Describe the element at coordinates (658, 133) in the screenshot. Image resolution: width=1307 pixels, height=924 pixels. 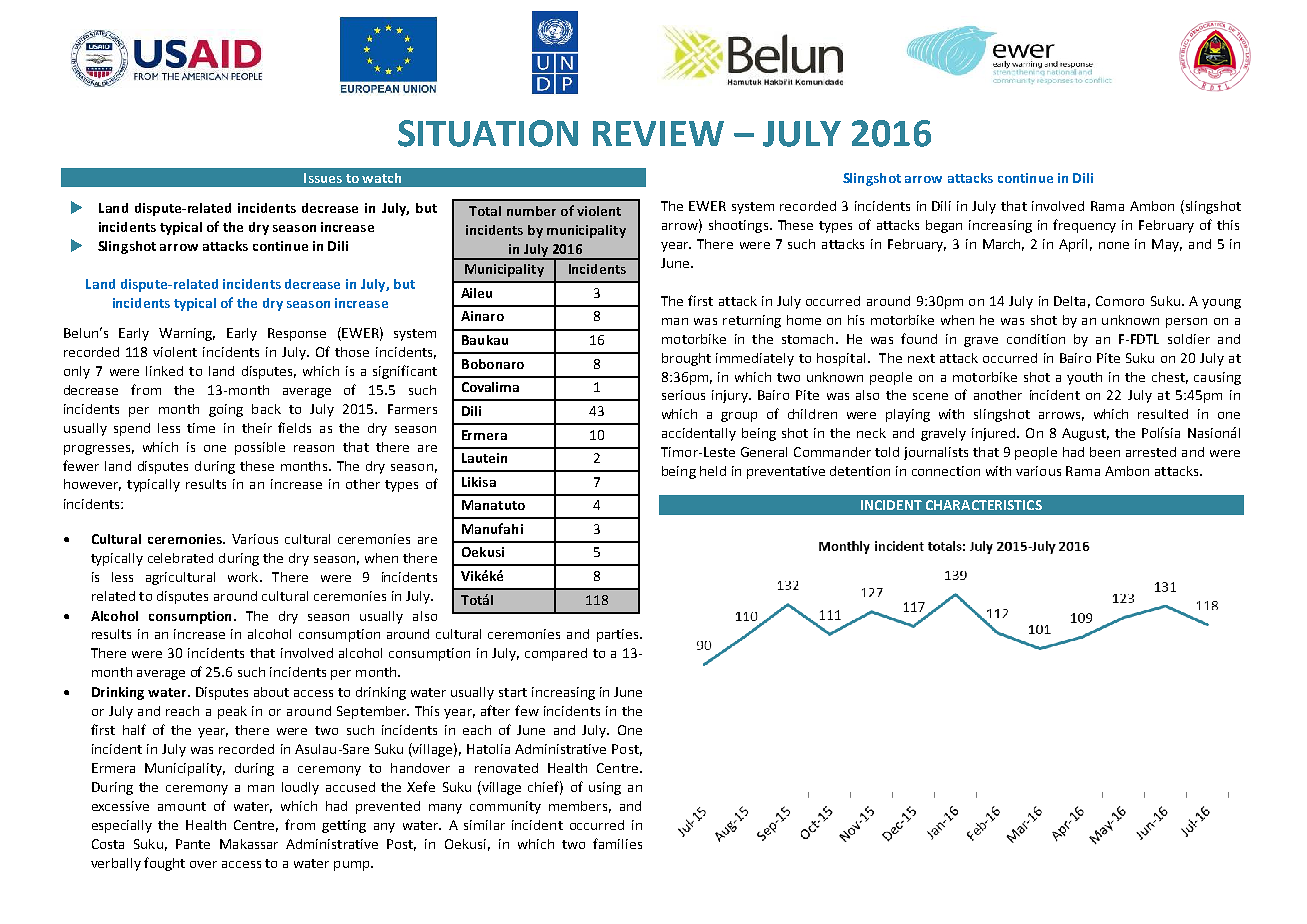
I see `REVIEW` at that location.
